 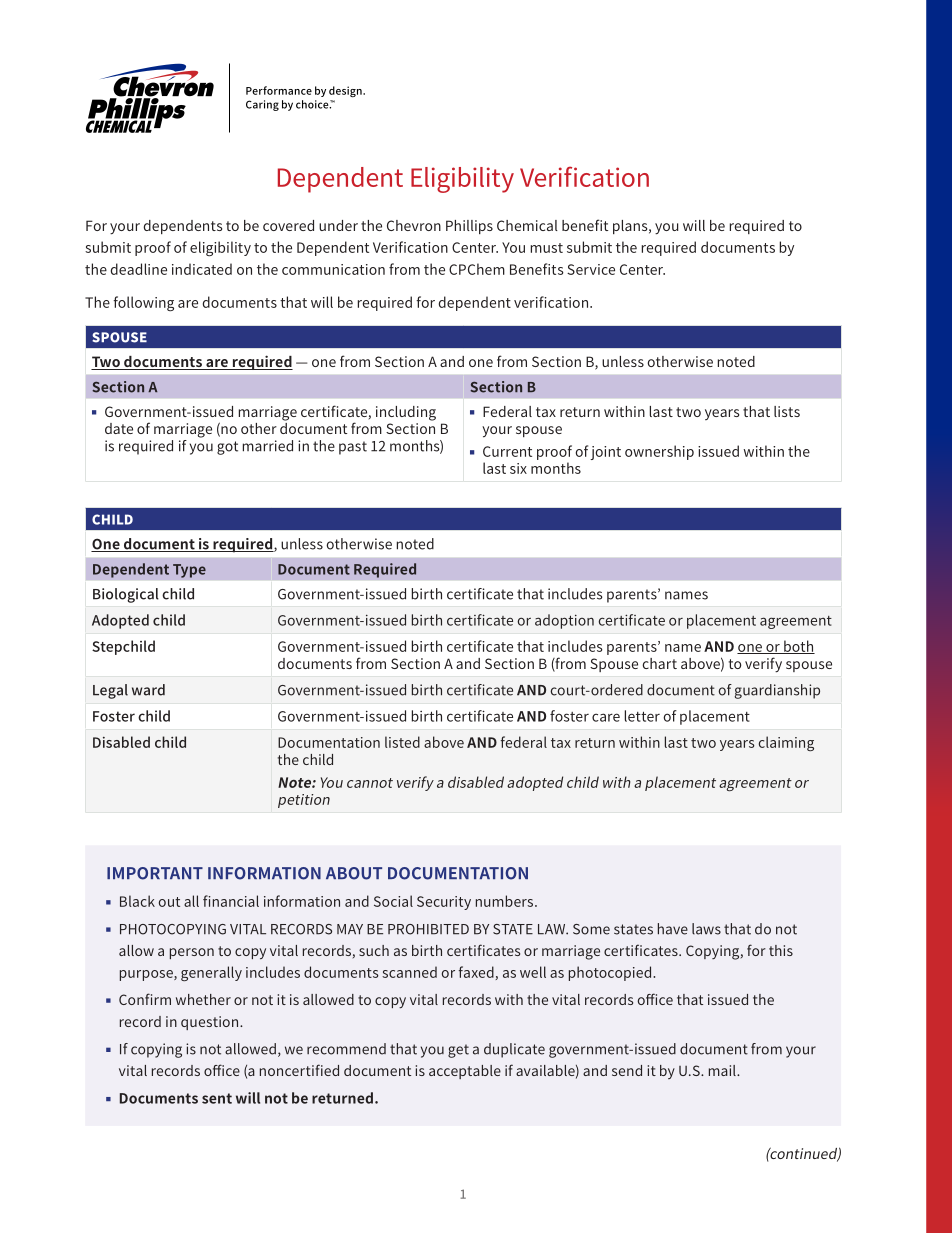 What do you see at coordinates (444, 903) in the screenshot?
I see `Security` at bounding box center [444, 903].
